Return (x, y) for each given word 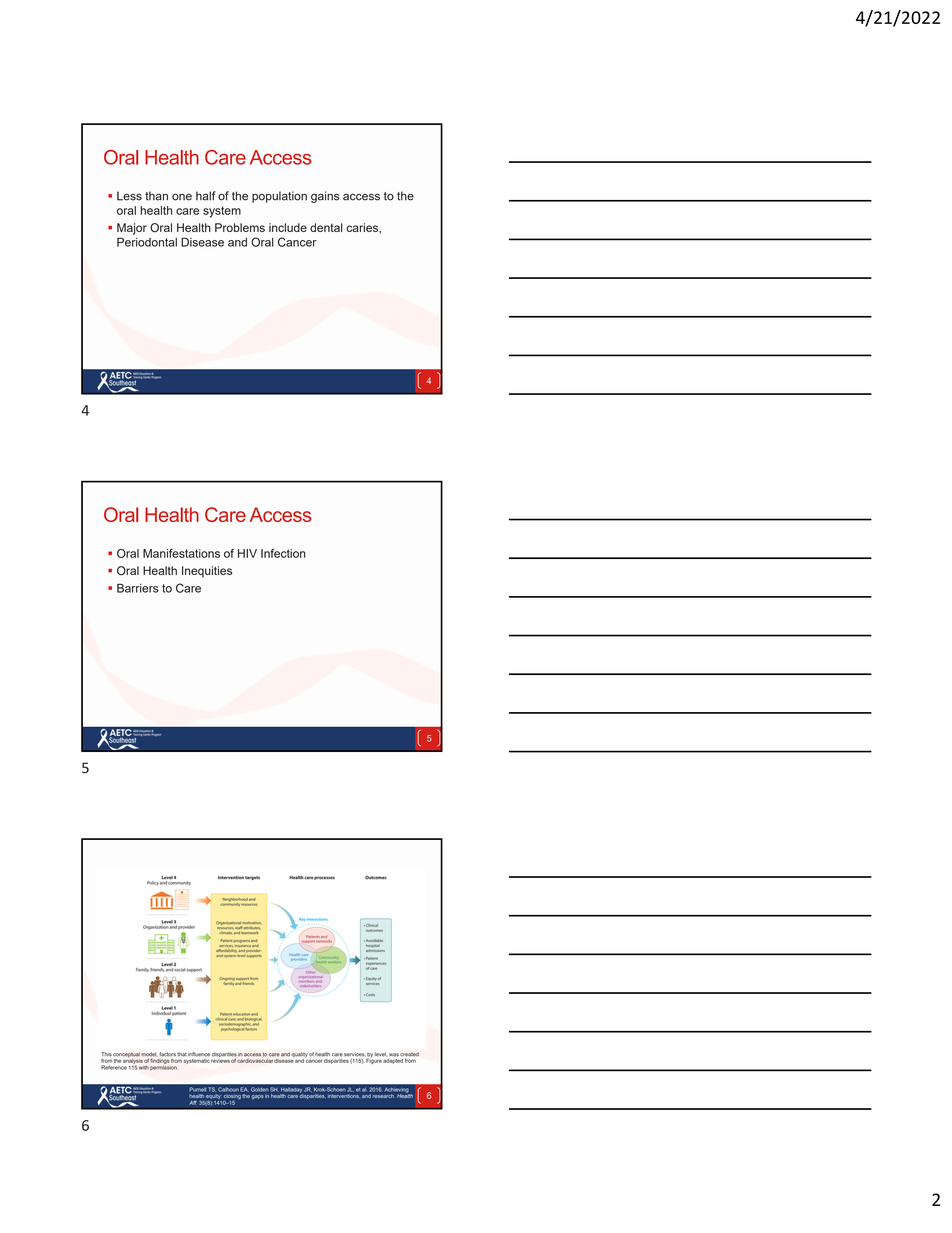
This (106, 1055)
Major (132, 229)
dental (326, 227)
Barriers (138, 588)
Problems (240, 227)
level (381, 1054)
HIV (247, 553)
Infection (283, 553)
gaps (257, 1097)
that (182, 1054)
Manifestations (181, 553)
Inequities (207, 572)
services (355, 1055)
